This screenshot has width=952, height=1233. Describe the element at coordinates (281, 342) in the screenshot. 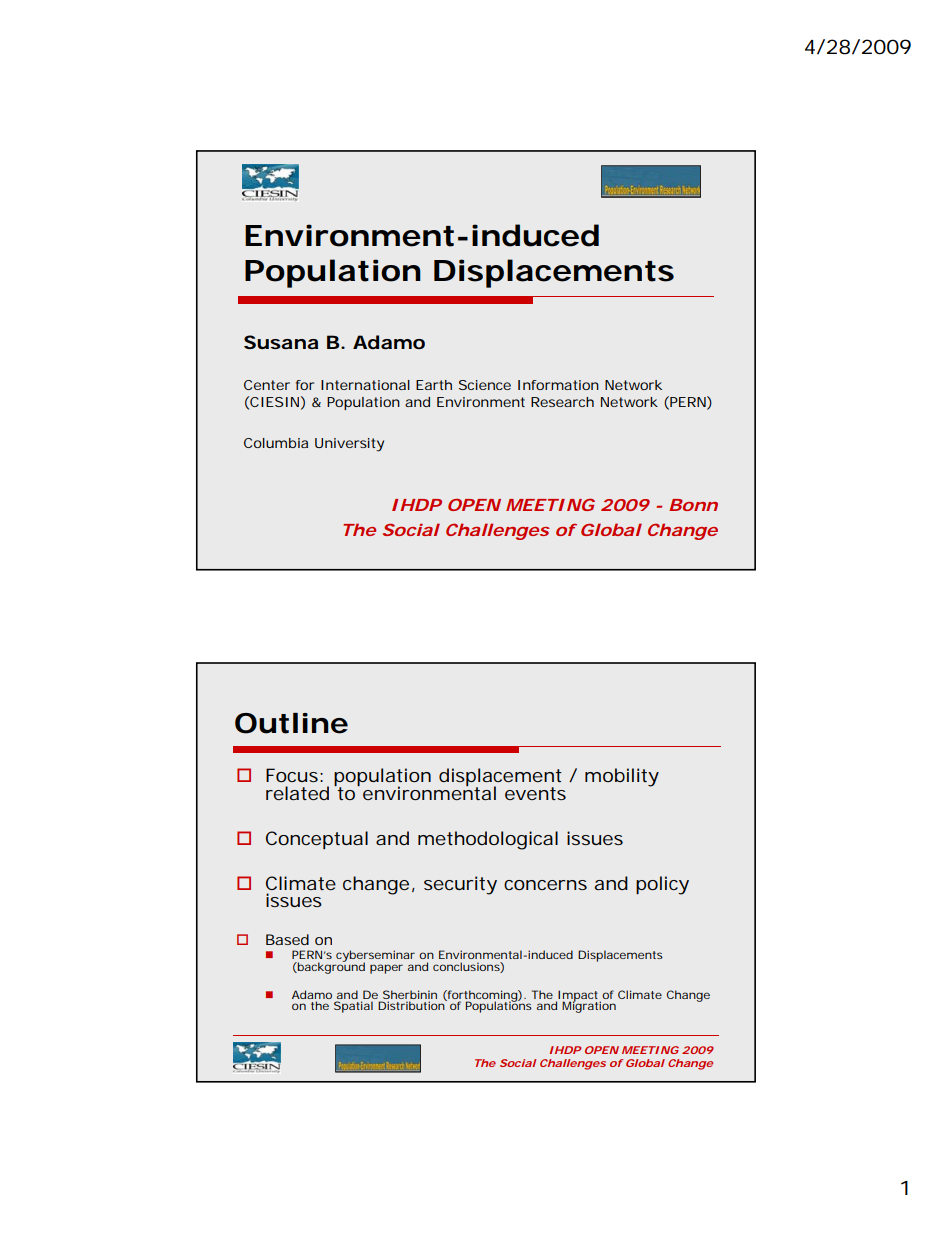

I see `Susana` at that location.
